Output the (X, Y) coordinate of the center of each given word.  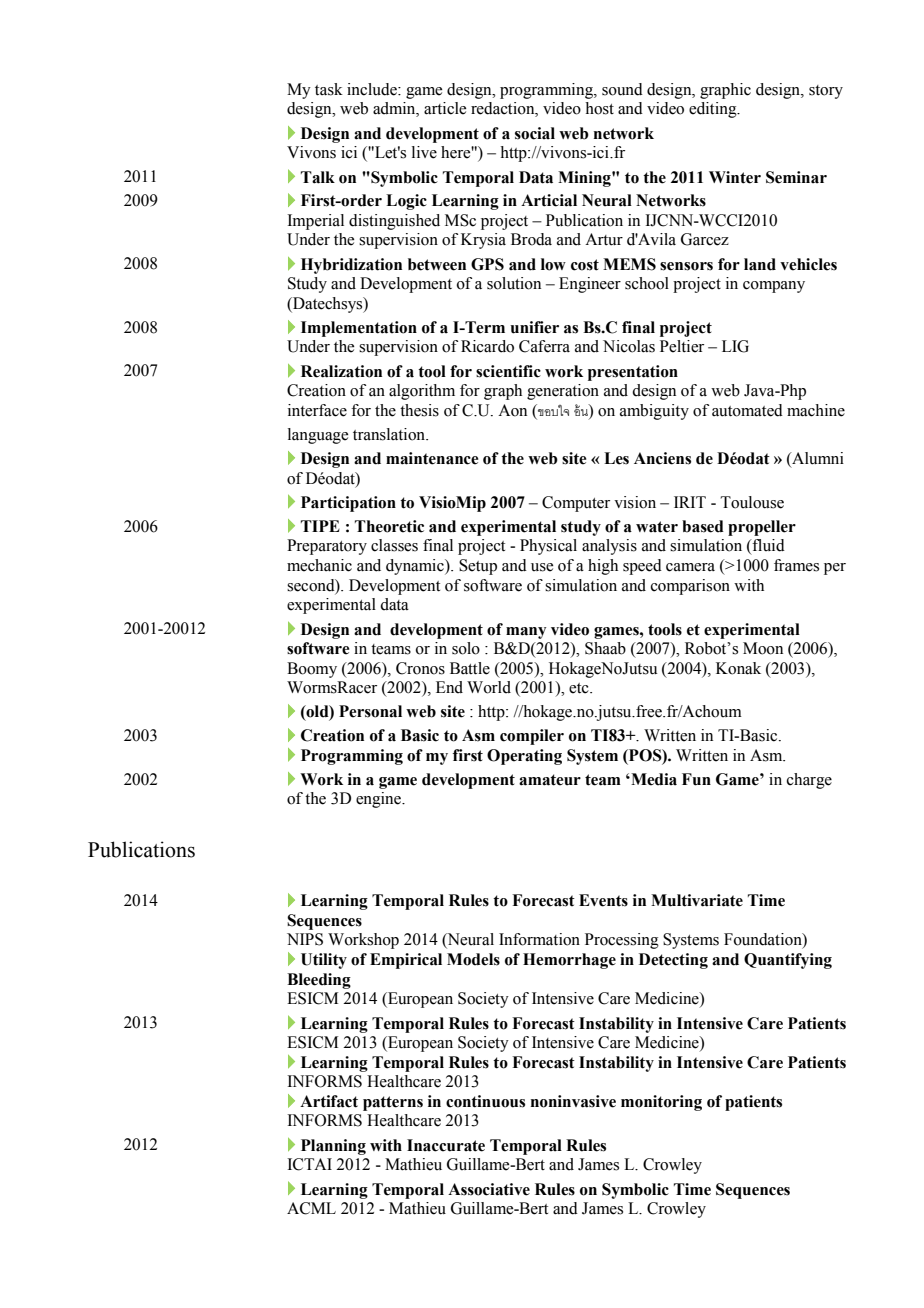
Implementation (359, 329)
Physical (548, 547)
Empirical (406, 961)
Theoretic (389, 526)
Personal (370, 711)
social (535, 133)
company (774, 287)
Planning (333, 1147)
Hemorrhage (569, 961)
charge (809, 781)
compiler (532, 737)
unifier (534, 327)
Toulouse (752, 502)
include (373, 89)
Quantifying (788, 961)
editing (714, 110)
